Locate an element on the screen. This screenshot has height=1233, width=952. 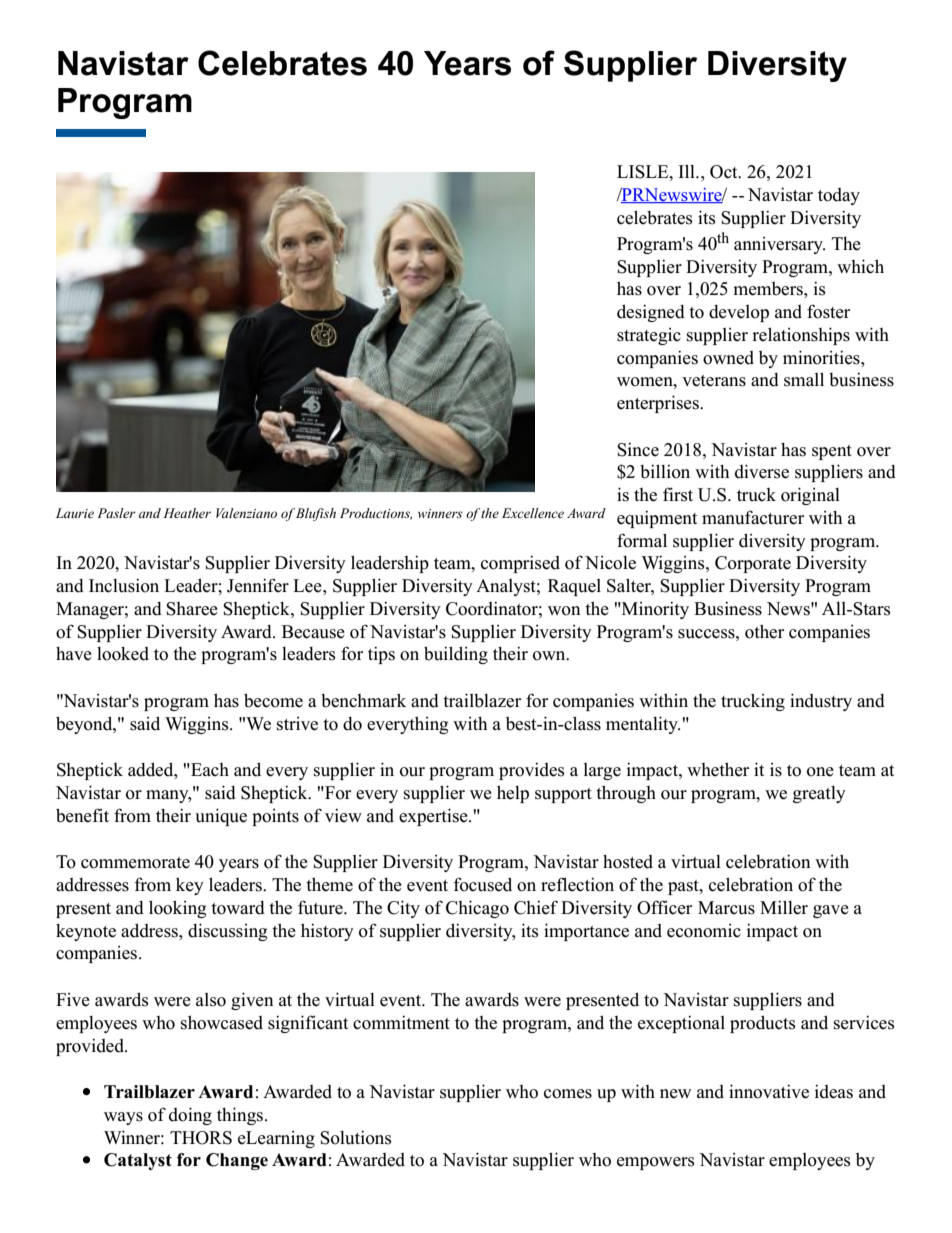
greatly is located at coordinates (819, 794).
